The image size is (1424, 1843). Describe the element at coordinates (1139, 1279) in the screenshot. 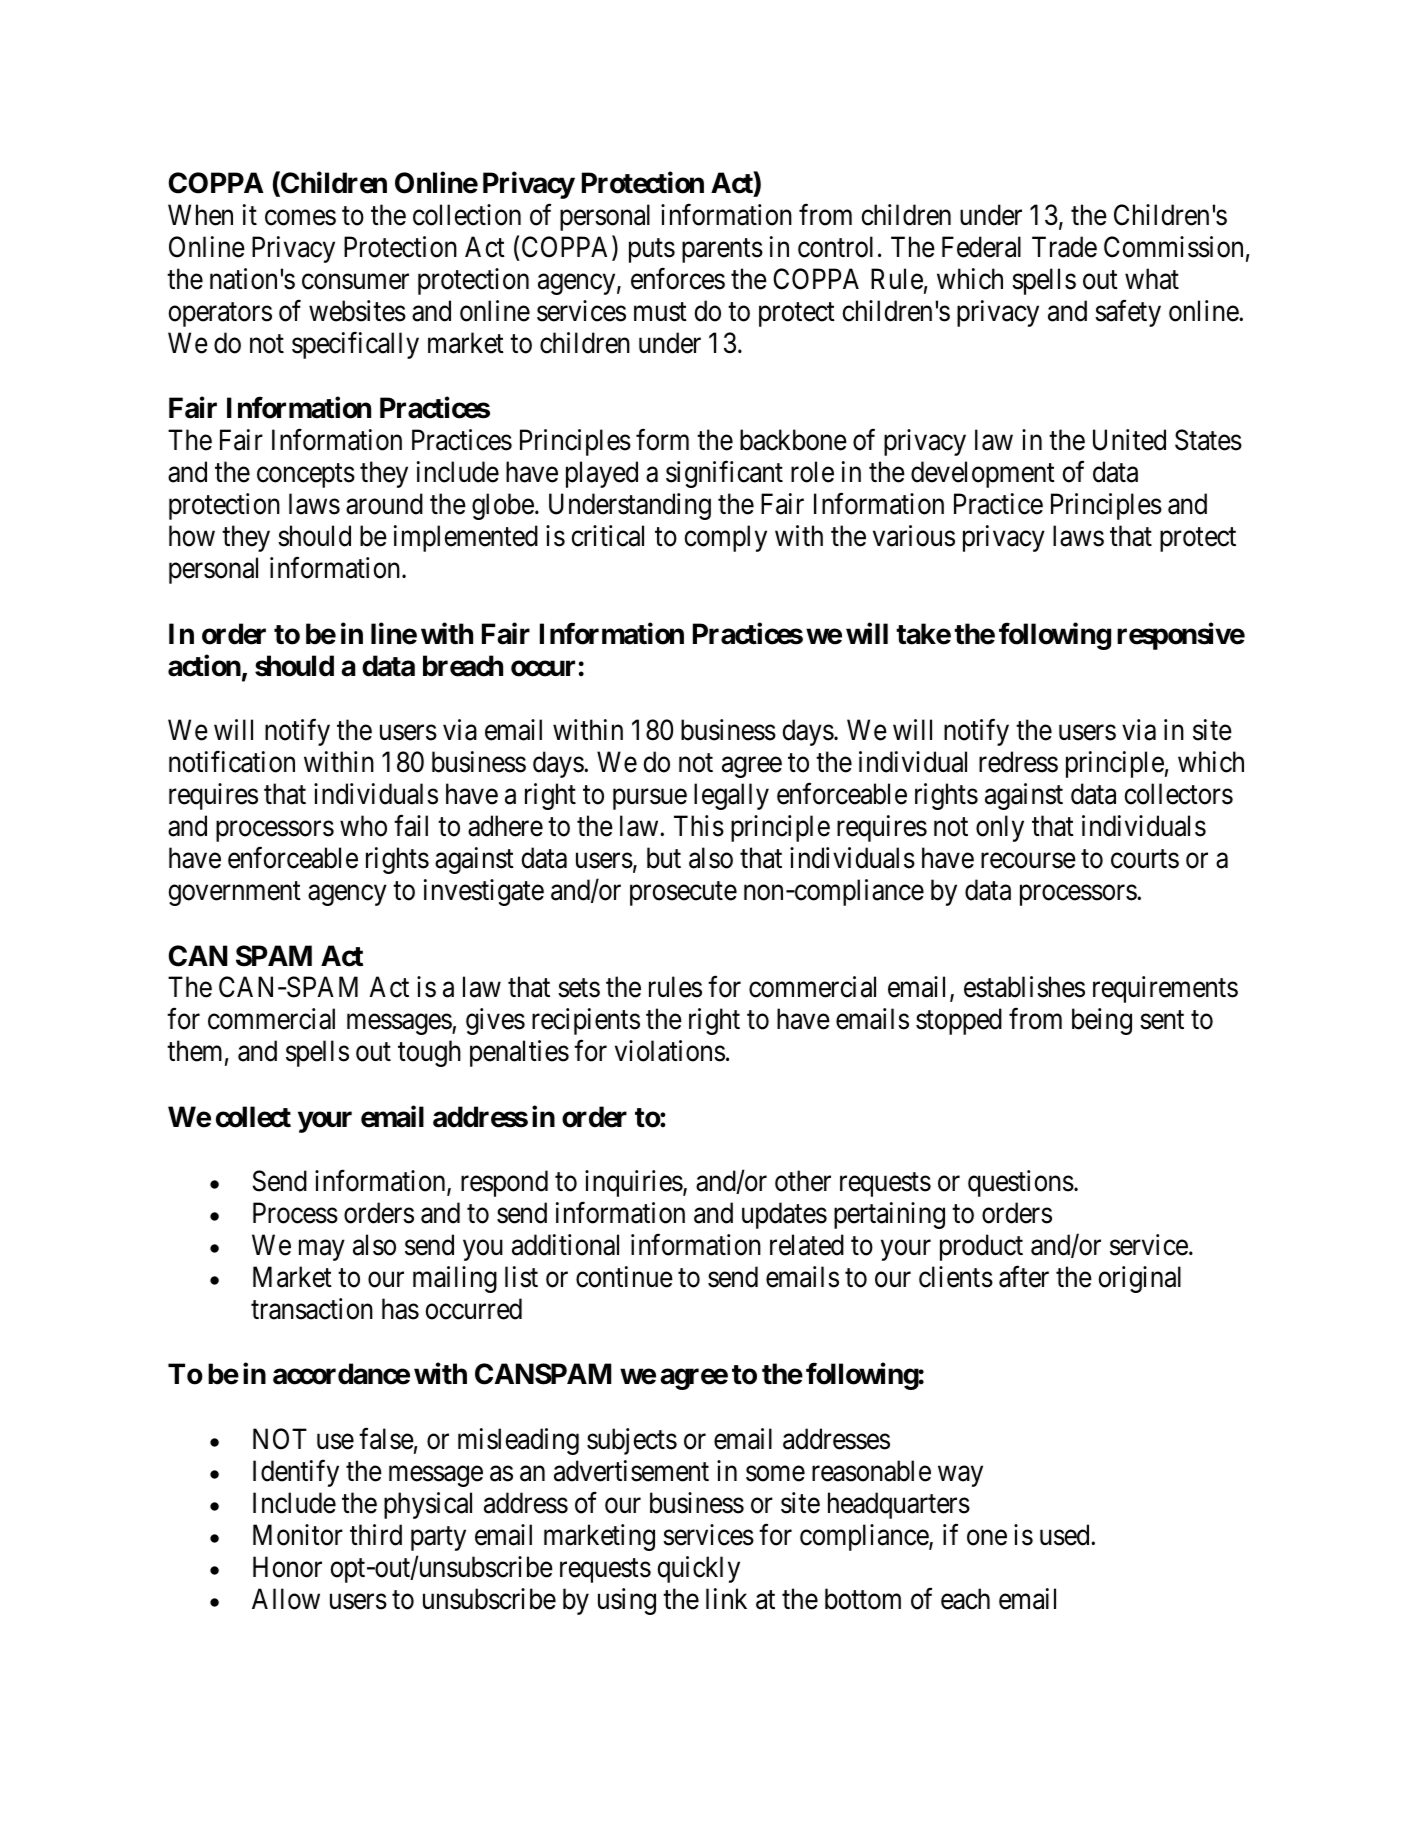

I see `original` at that location.
